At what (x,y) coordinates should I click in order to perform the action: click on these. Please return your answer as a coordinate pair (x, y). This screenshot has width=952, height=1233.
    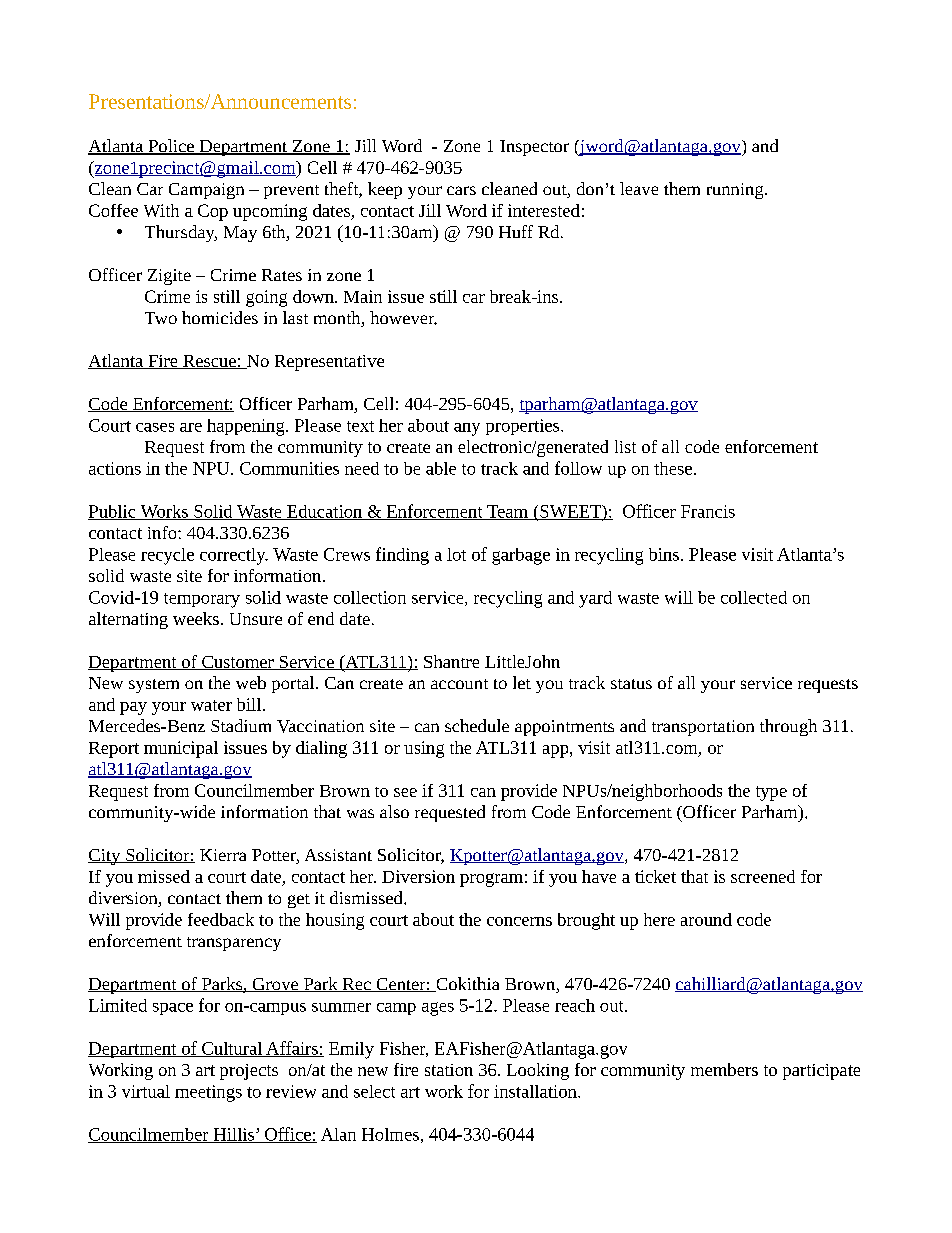
    Looking at the image, I should click on (673, 468).
